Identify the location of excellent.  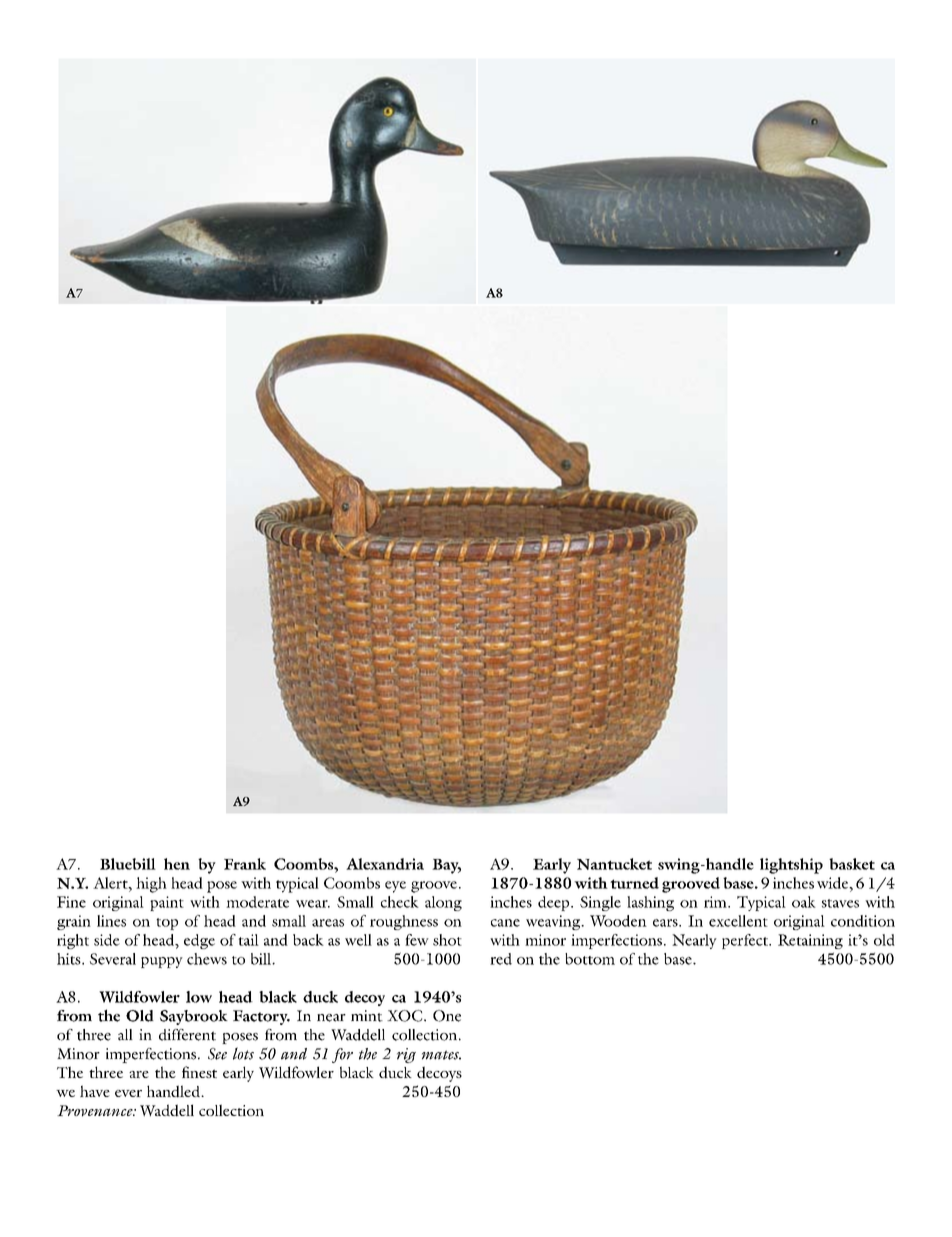
(738, 921).
